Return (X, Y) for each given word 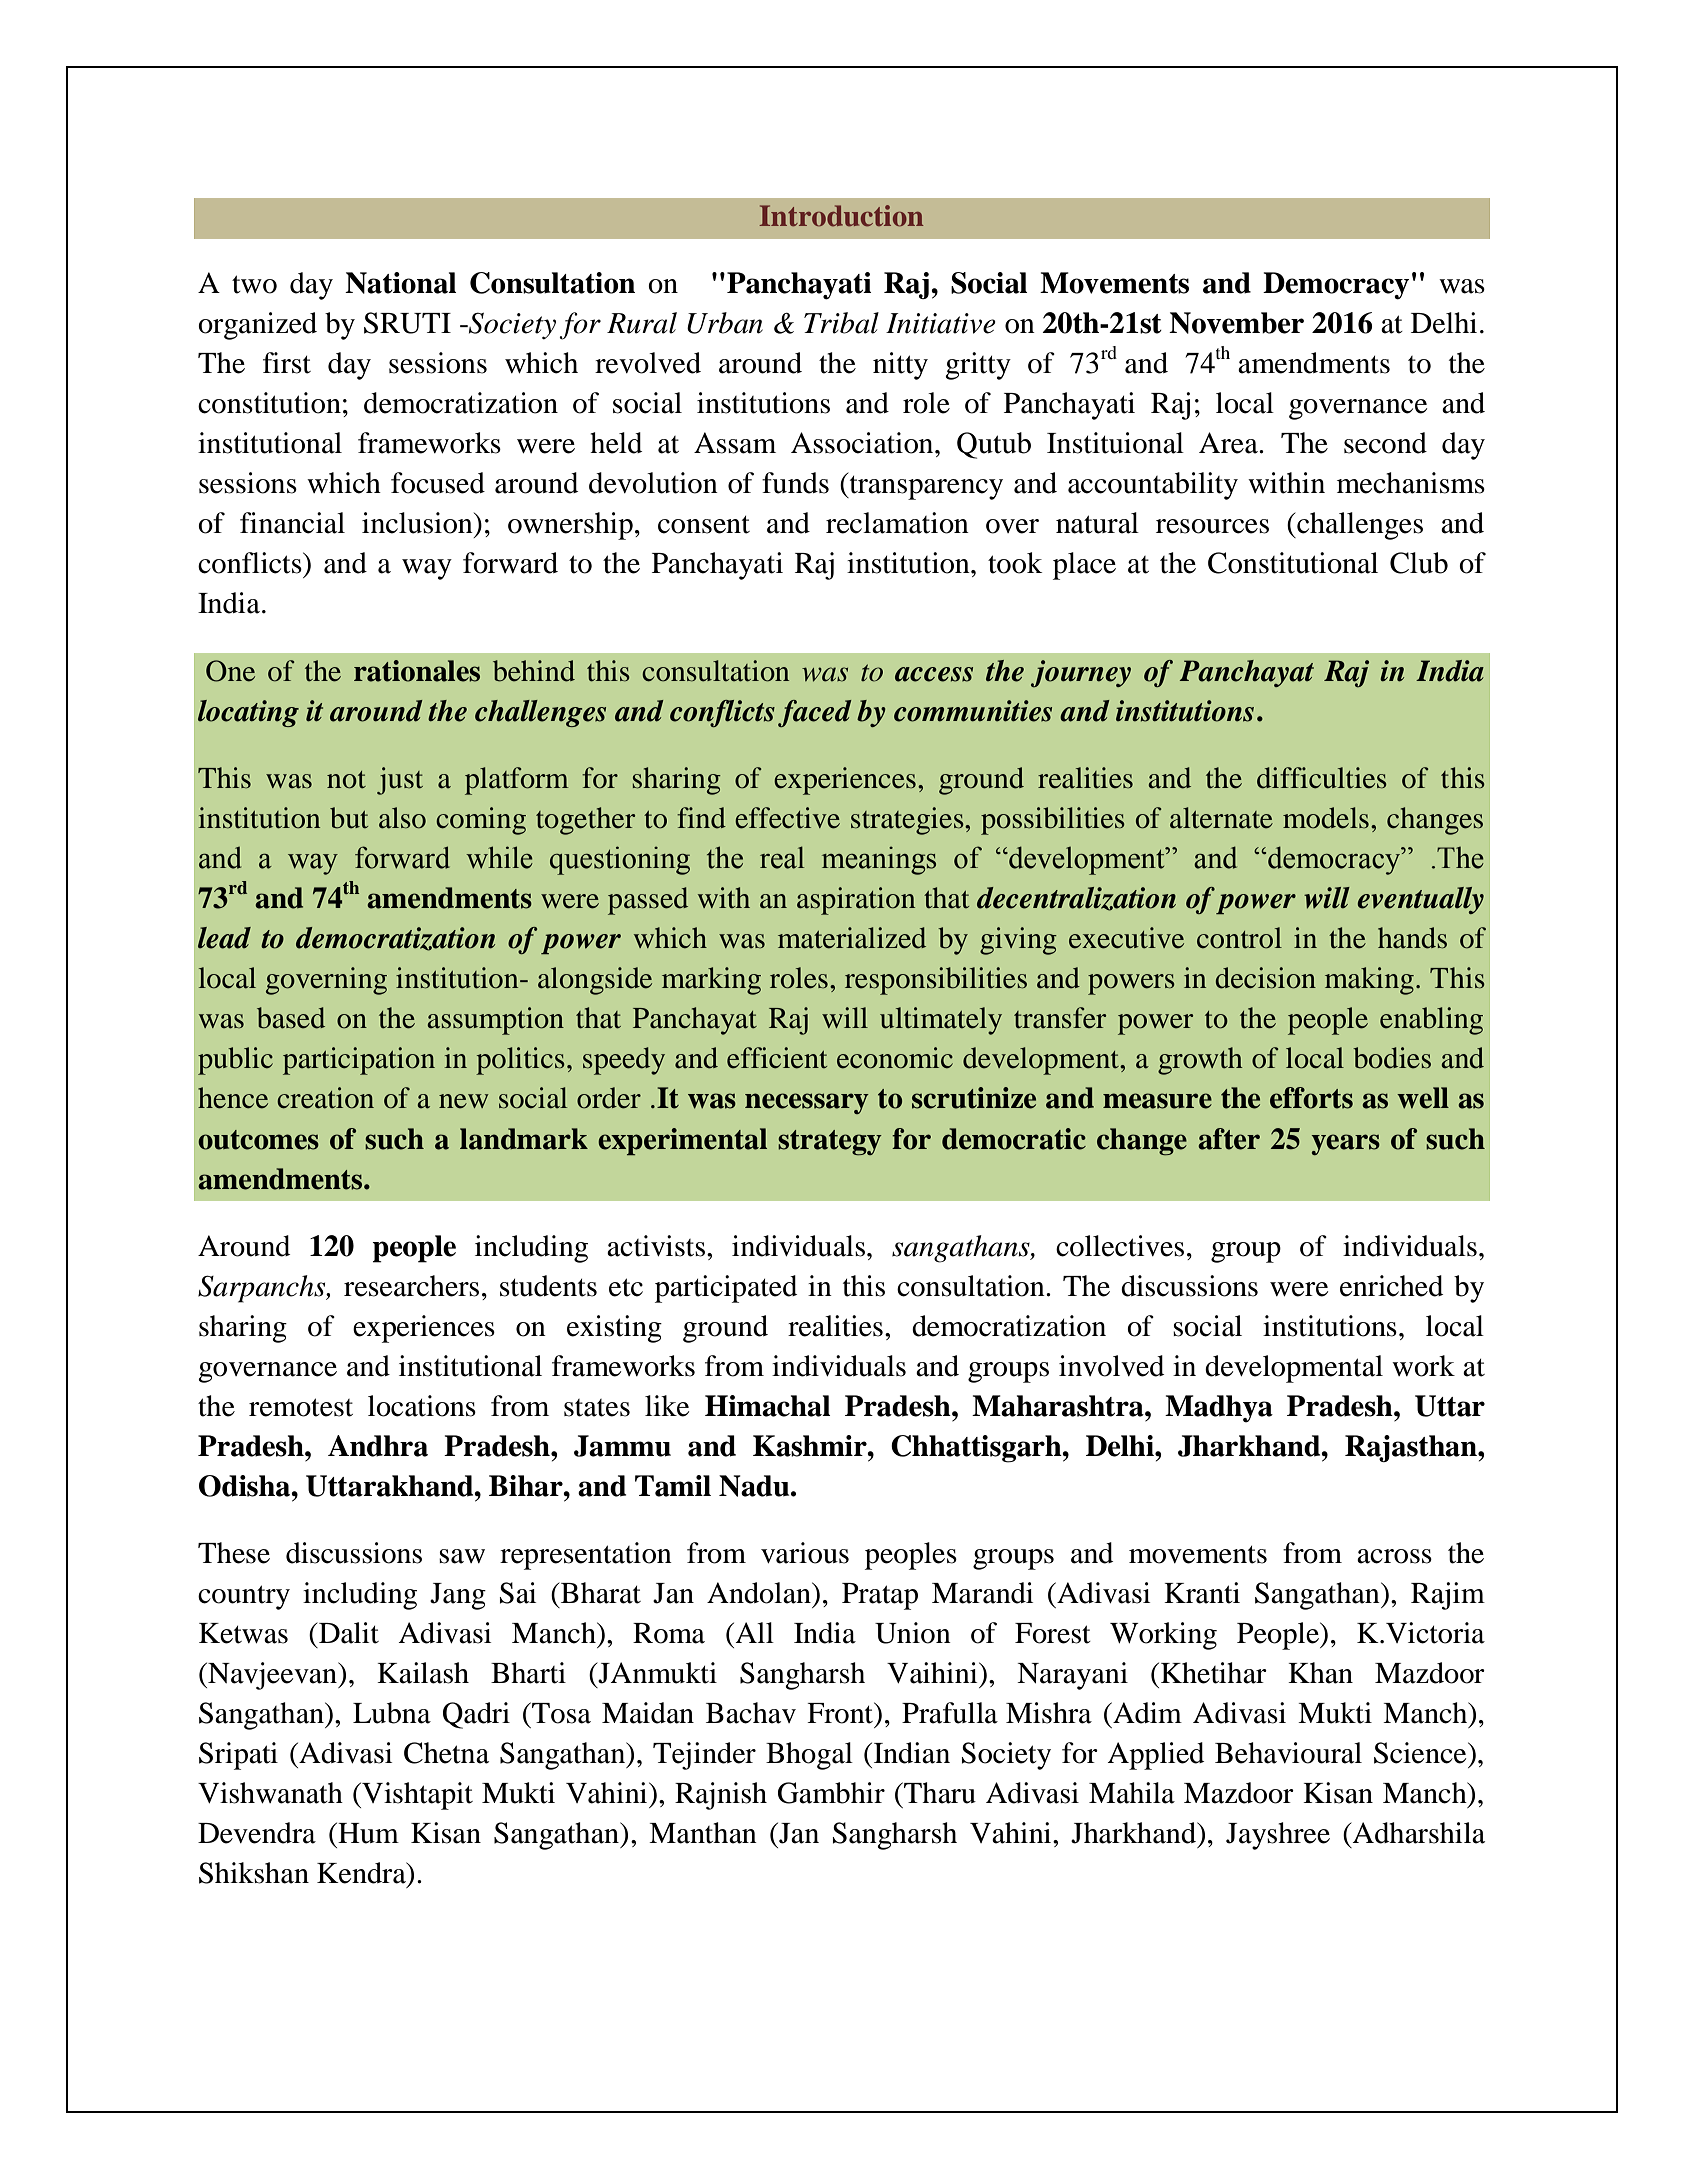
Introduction (841, 216)
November (1236, 323)
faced (815, 713)
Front (841, 1714)
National (400, 283)
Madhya (1219, 1408)
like (667, 1406)
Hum (367, 1833)
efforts (1311, 1098)
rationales (417, 671)
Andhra (378, 1446)
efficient (777, 1058)
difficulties (1322, 778)
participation (359, 1061)
